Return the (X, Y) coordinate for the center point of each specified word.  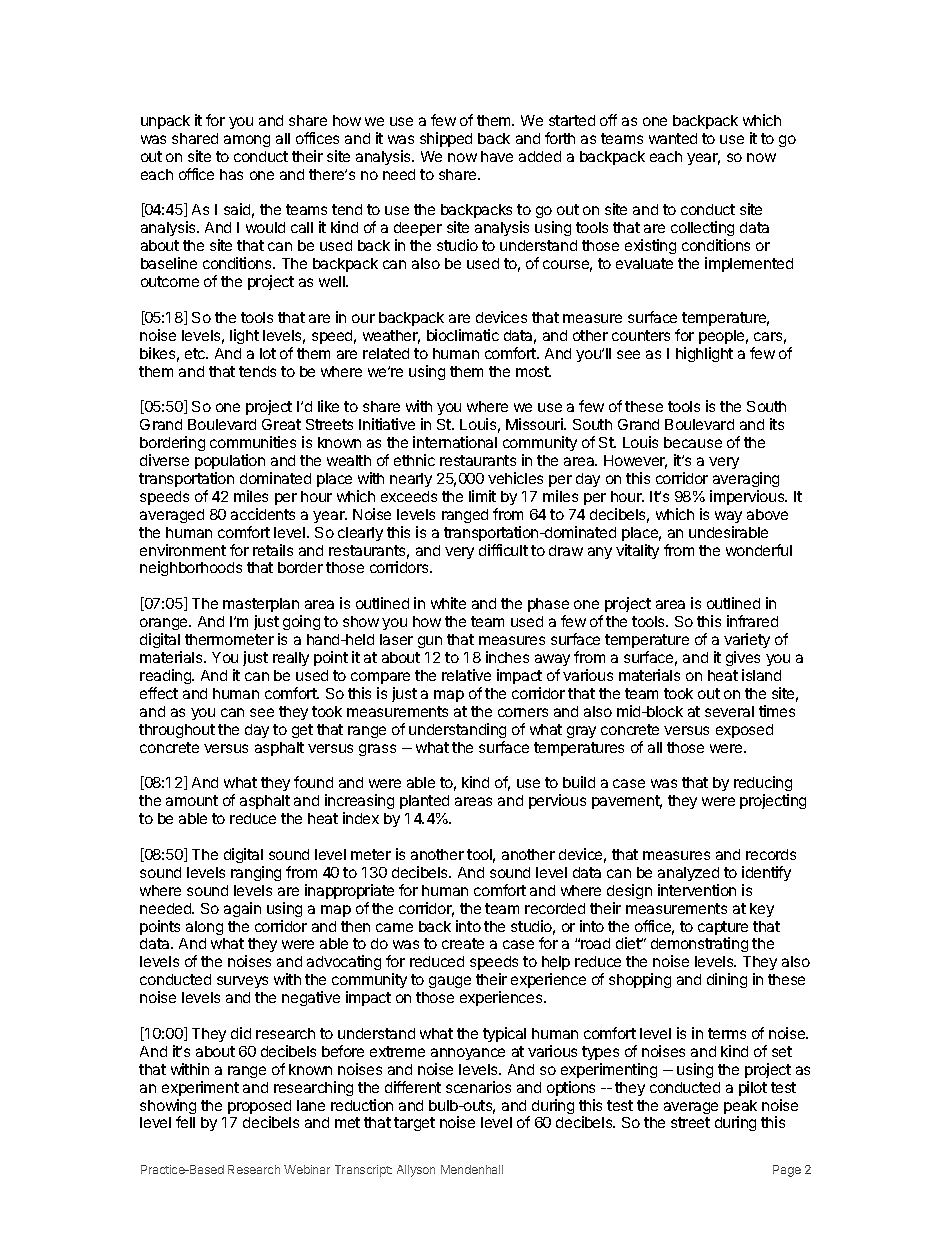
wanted (673, 138)
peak (740, 1108)
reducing (763, 785)
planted (424, 802)
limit (482, 496)
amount (192, 800)
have (497, 156)
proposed (259, 1108)
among (247, 141)
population (230, 461)
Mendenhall (472, 1169)
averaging (746, 479)
